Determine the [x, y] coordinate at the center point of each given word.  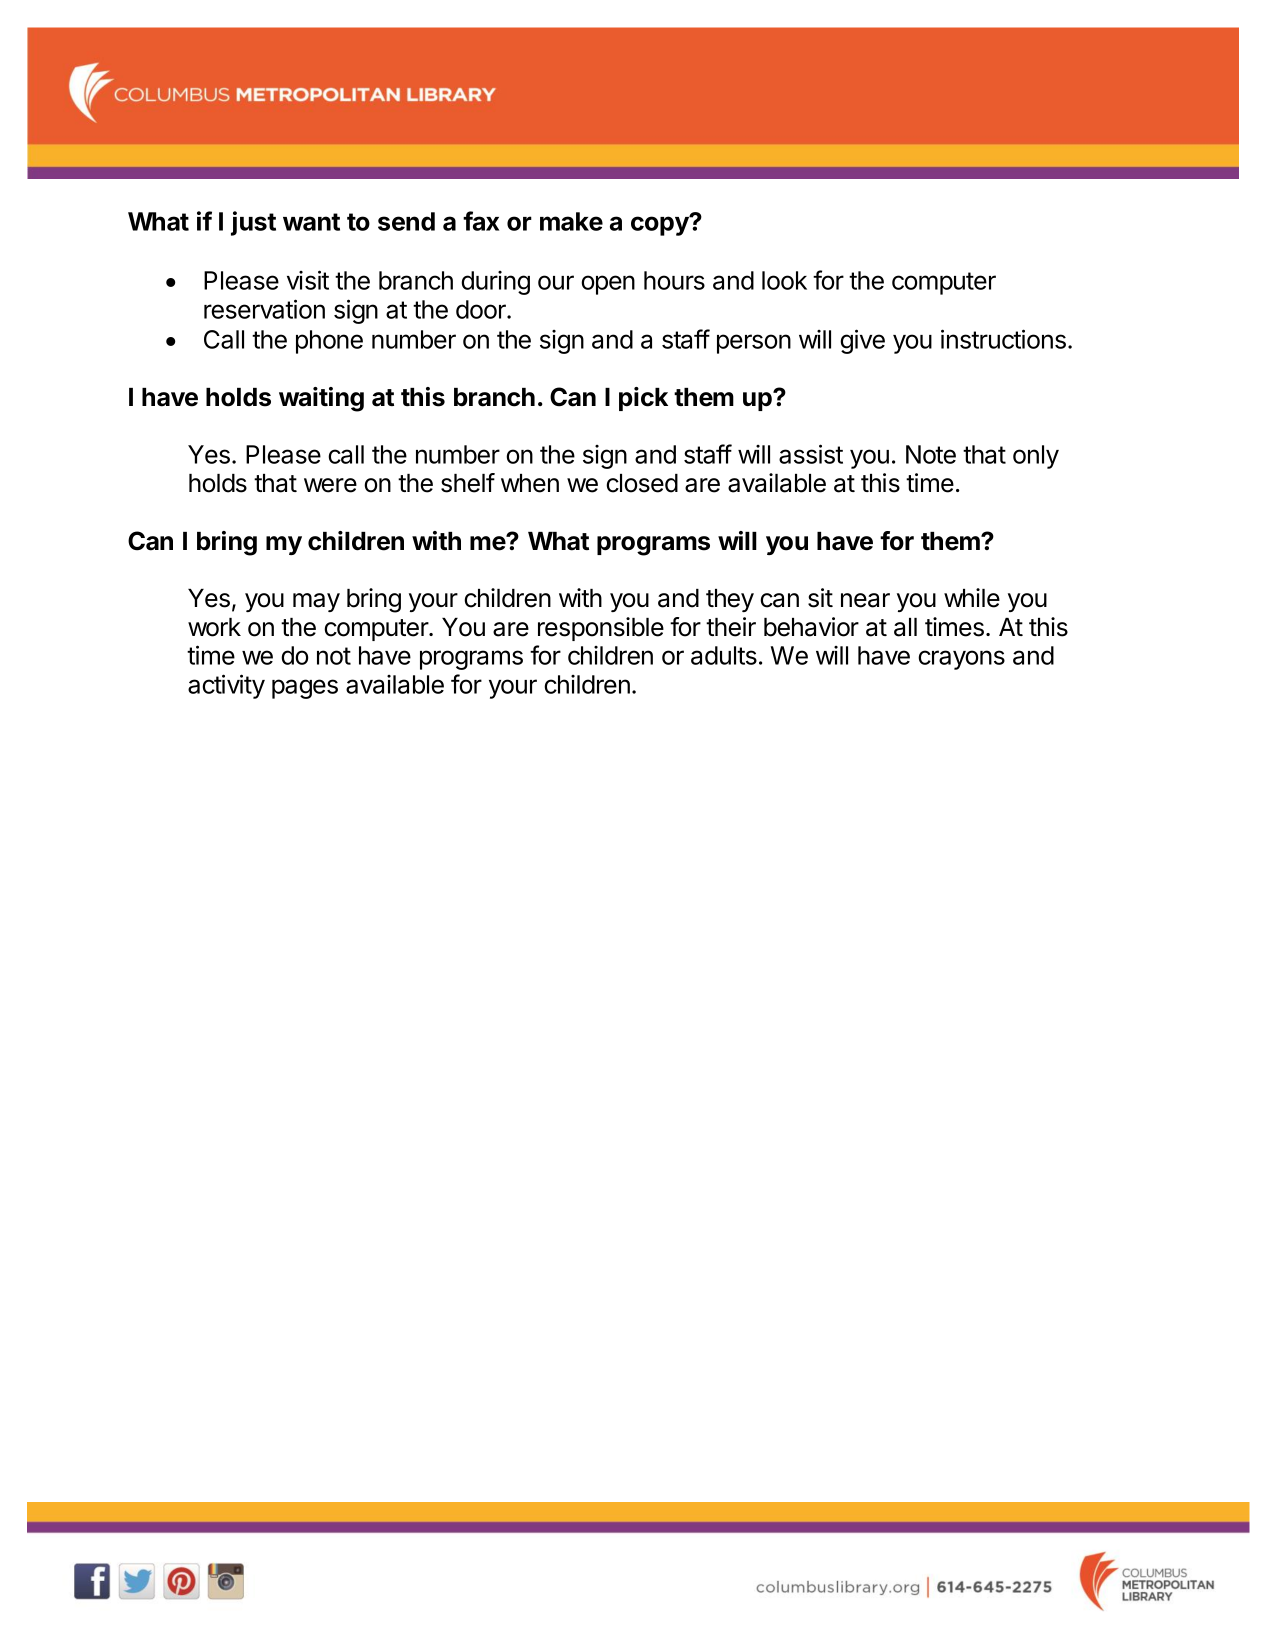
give [862, 341]
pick [643, 399]
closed [642, 483]
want [311, 222]
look [784, 280]
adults [724, 655]
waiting [321, 399]
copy [661, 225]
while [972, 598]
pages [305, 689]
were [330, 485]
